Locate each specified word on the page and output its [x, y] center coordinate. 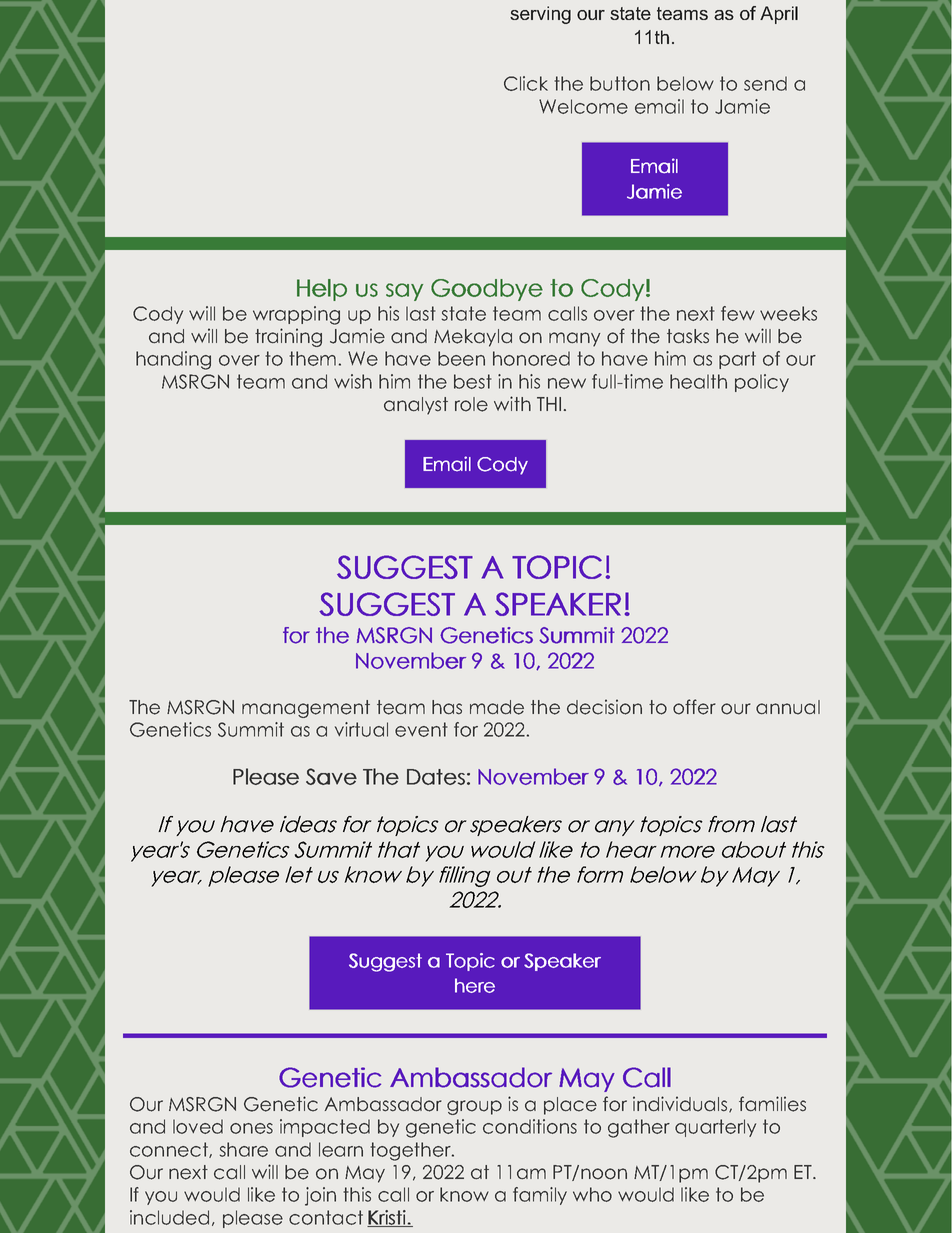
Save [331, 776]
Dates [436, 777]
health [698, 381]
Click [526, 83]
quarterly [715, 1128]
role [471, 404]
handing [173, 360]
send [765, 83]
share [244, 1149]
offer [694, 707]
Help [322, 290]
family [540, 1196]
